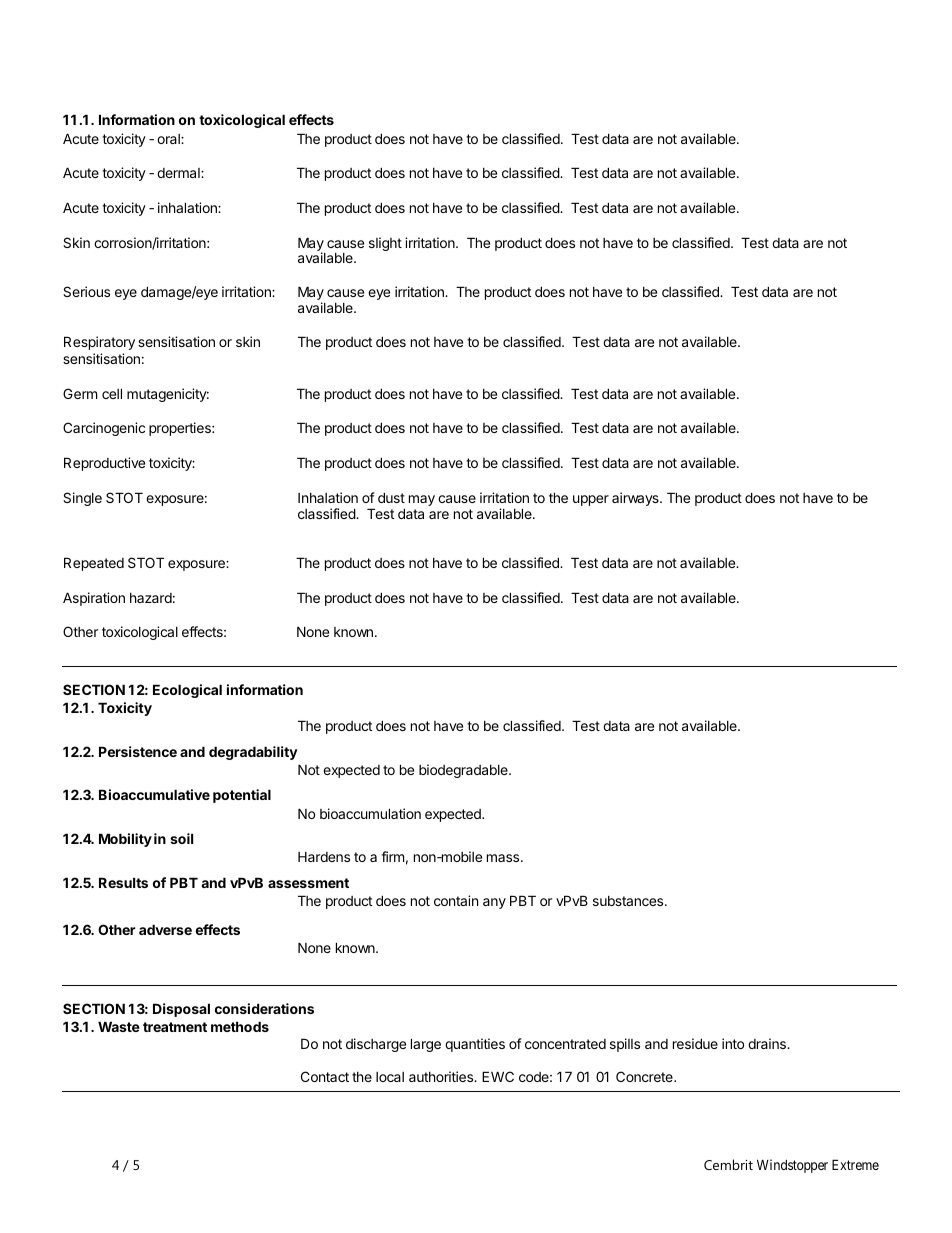 Image resolution: width=952 pixels, height=1233 pixels. I want to click on biodegradable, so click(464, 771).
